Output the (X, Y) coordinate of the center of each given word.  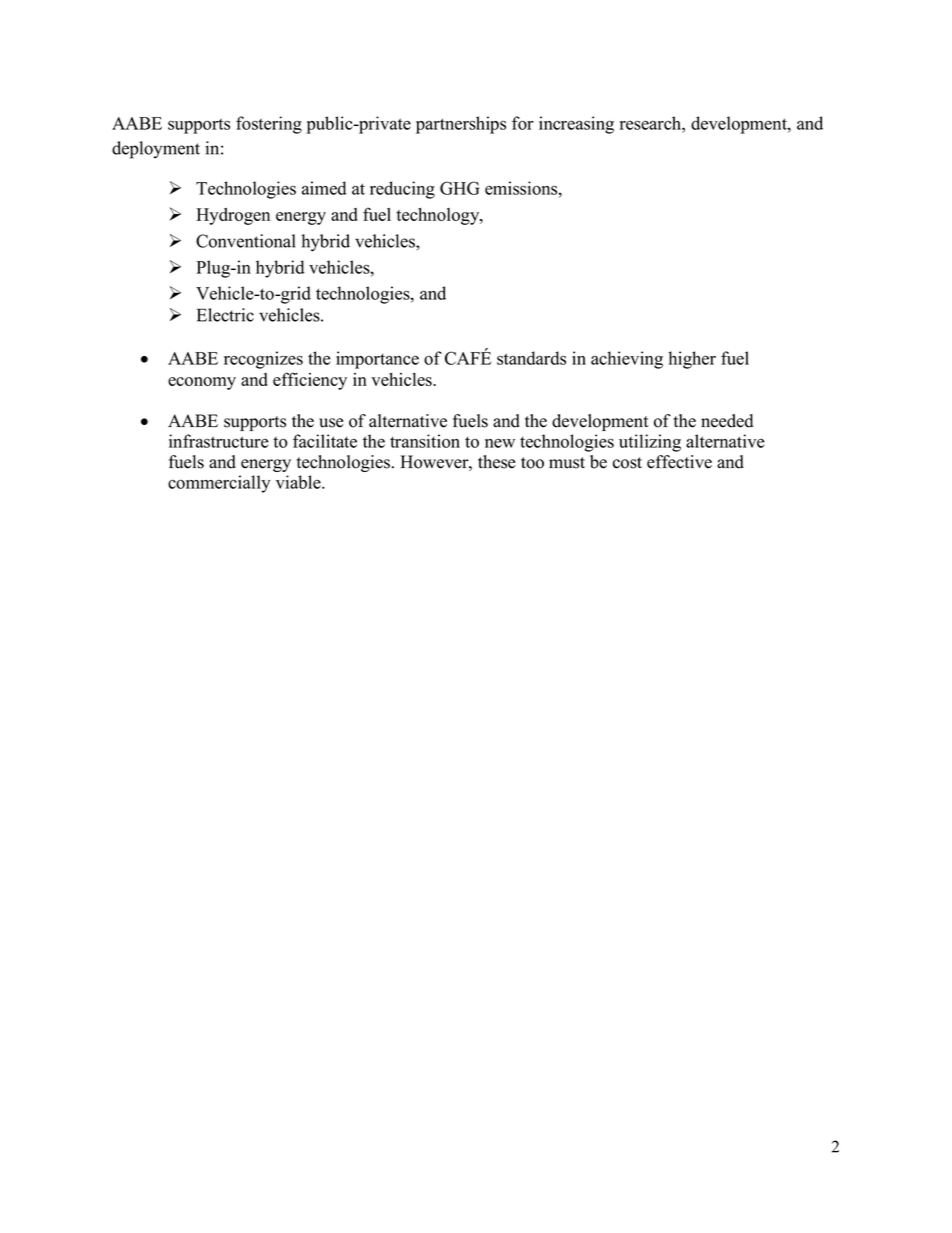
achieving (627, 360)
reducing (402, 190)
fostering (269, 125)
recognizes (263, 360)
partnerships (461, 125)
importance (377, 360)
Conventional (245, 241)
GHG (459, 188)
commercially (219, 484)
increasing (576, 125)
